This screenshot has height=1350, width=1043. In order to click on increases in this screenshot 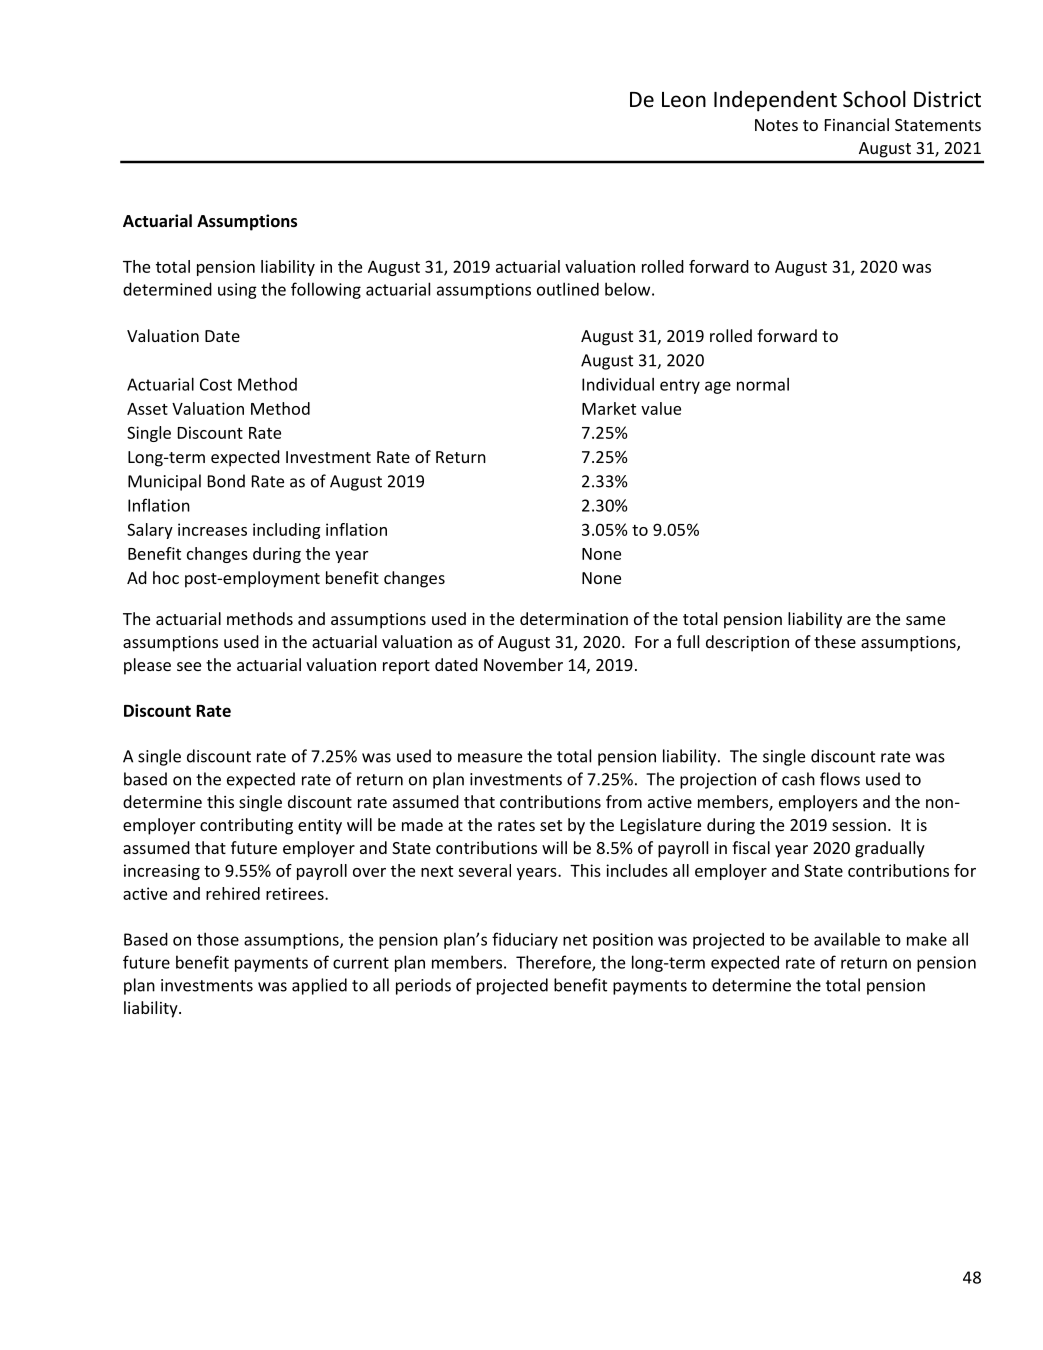, I will do `click(212, 529)`.
